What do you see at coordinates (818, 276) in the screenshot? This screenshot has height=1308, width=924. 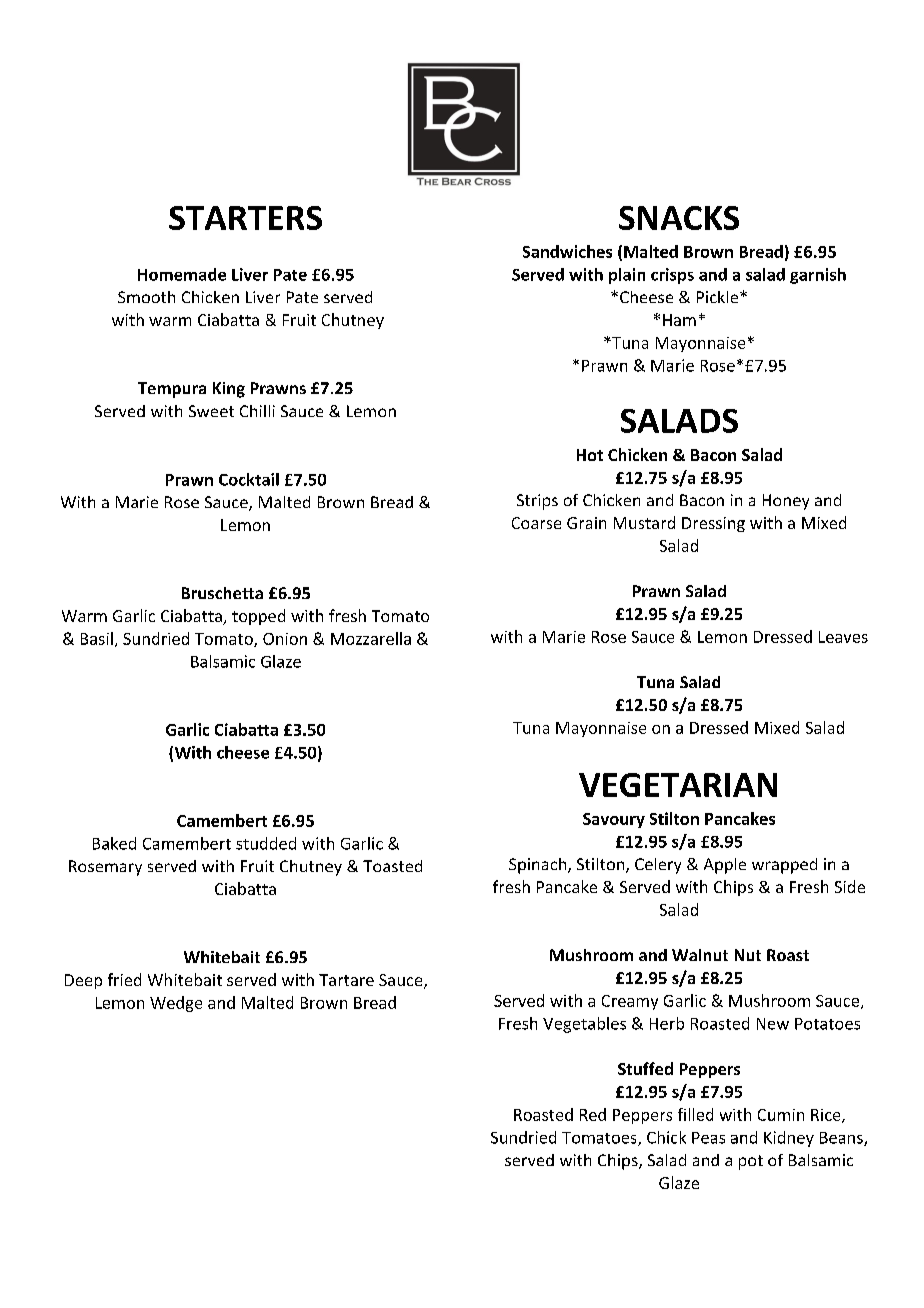 I see `garnish` at bounding box center [818, 276].
